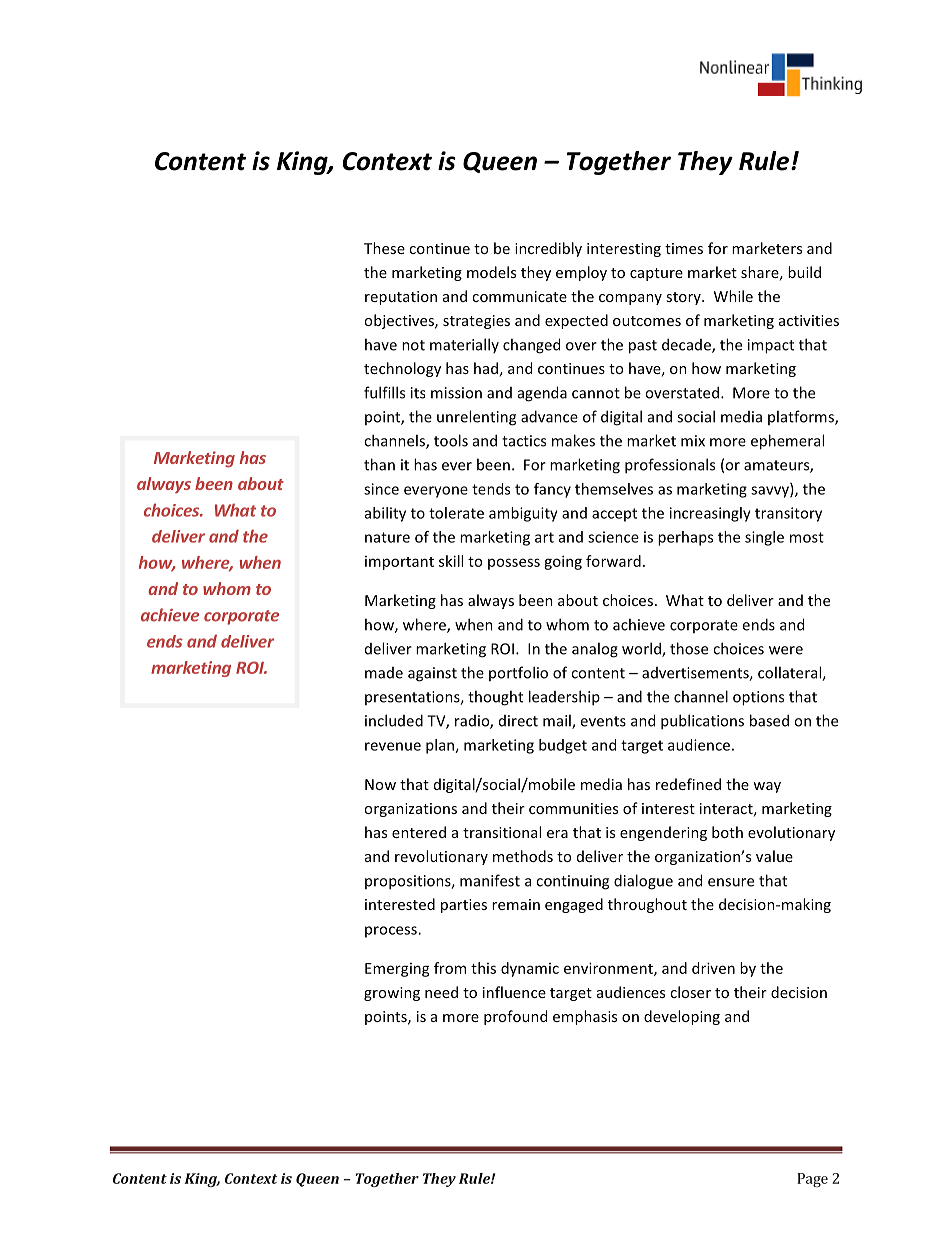 This document has width=952, height=1233. What do you see at coordinates (733, 296) in the document?
I see `While` at bounding box center [733, 296].
